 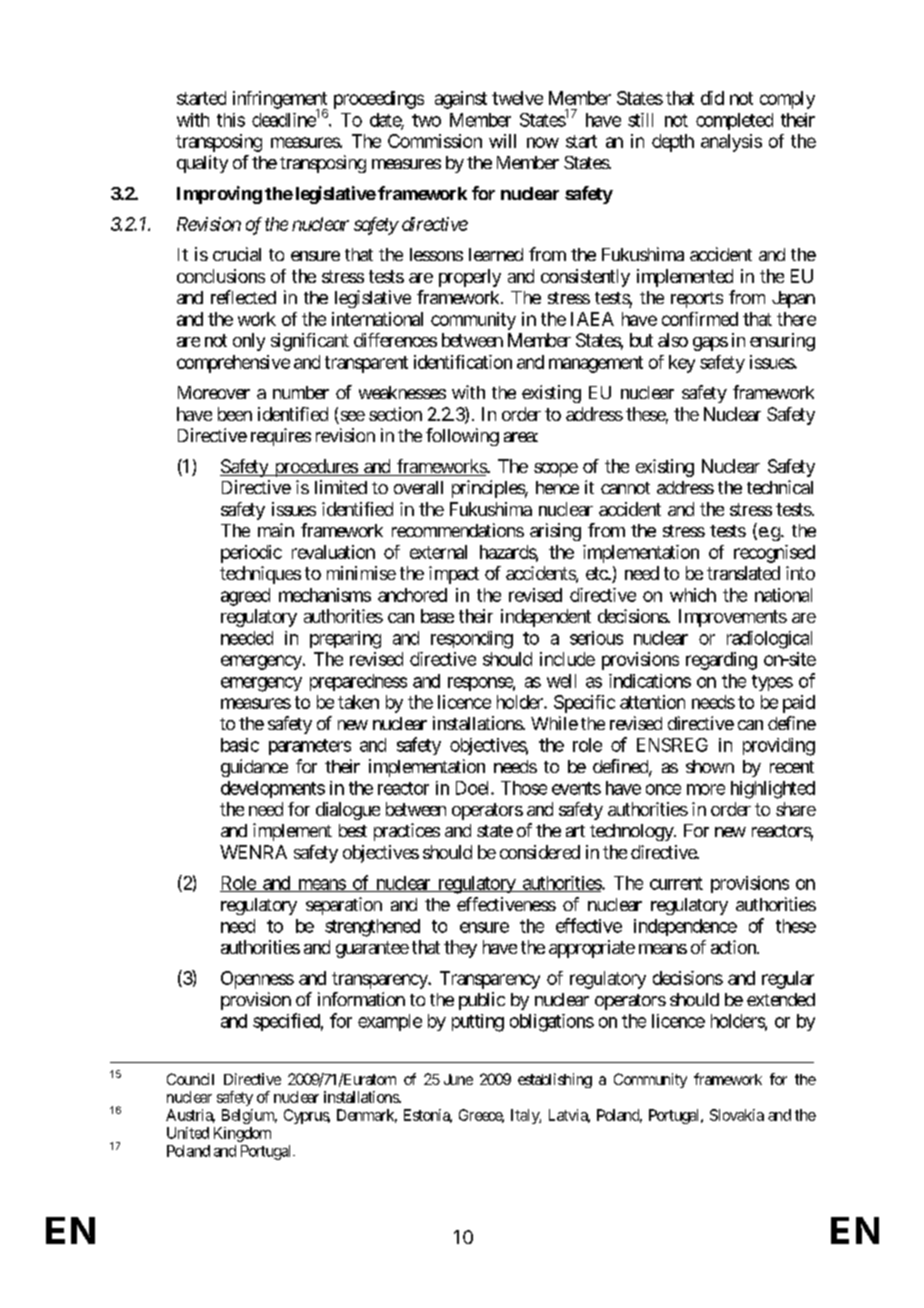 I want to click on best, so click(x=353, y=830).
